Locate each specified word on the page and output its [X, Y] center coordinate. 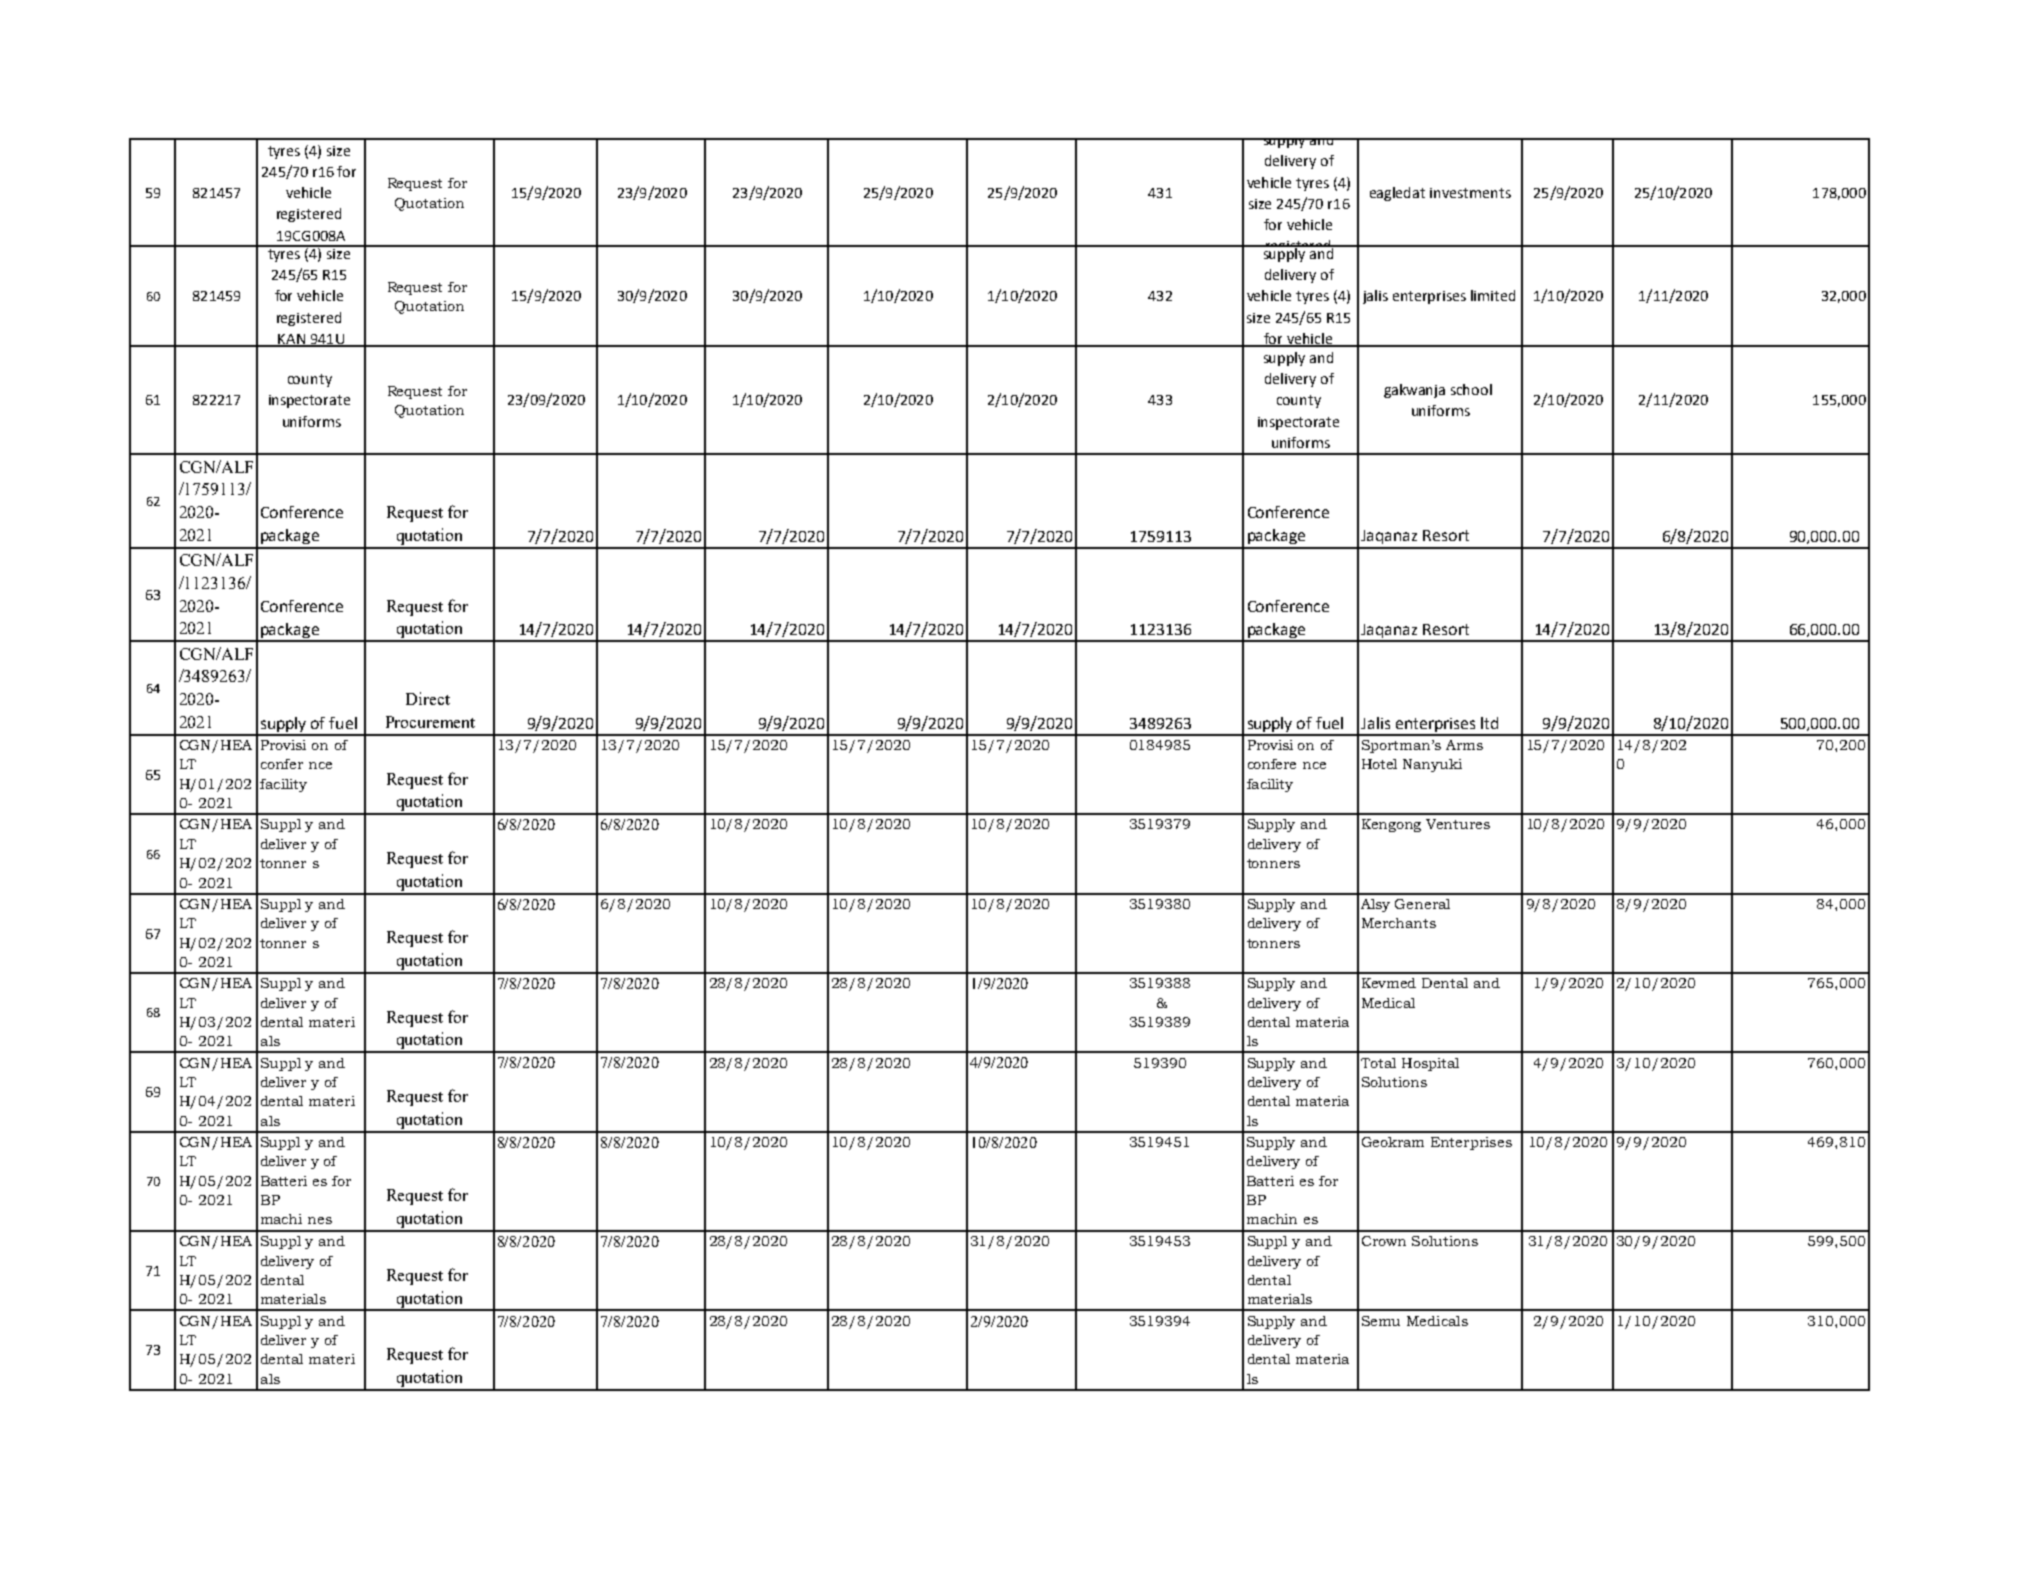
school [1471, 389]
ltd [1489, 723]
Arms [1464, 745]
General [1422, 904]
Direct [428, 698]
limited [1493, 295]
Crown [1384, 1241]
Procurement [430, 722]
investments [1470, 193]
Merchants [1399, 923]
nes [320, 1220]
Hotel [1379, 764]
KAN [291, 340]
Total [1378, 1063]
